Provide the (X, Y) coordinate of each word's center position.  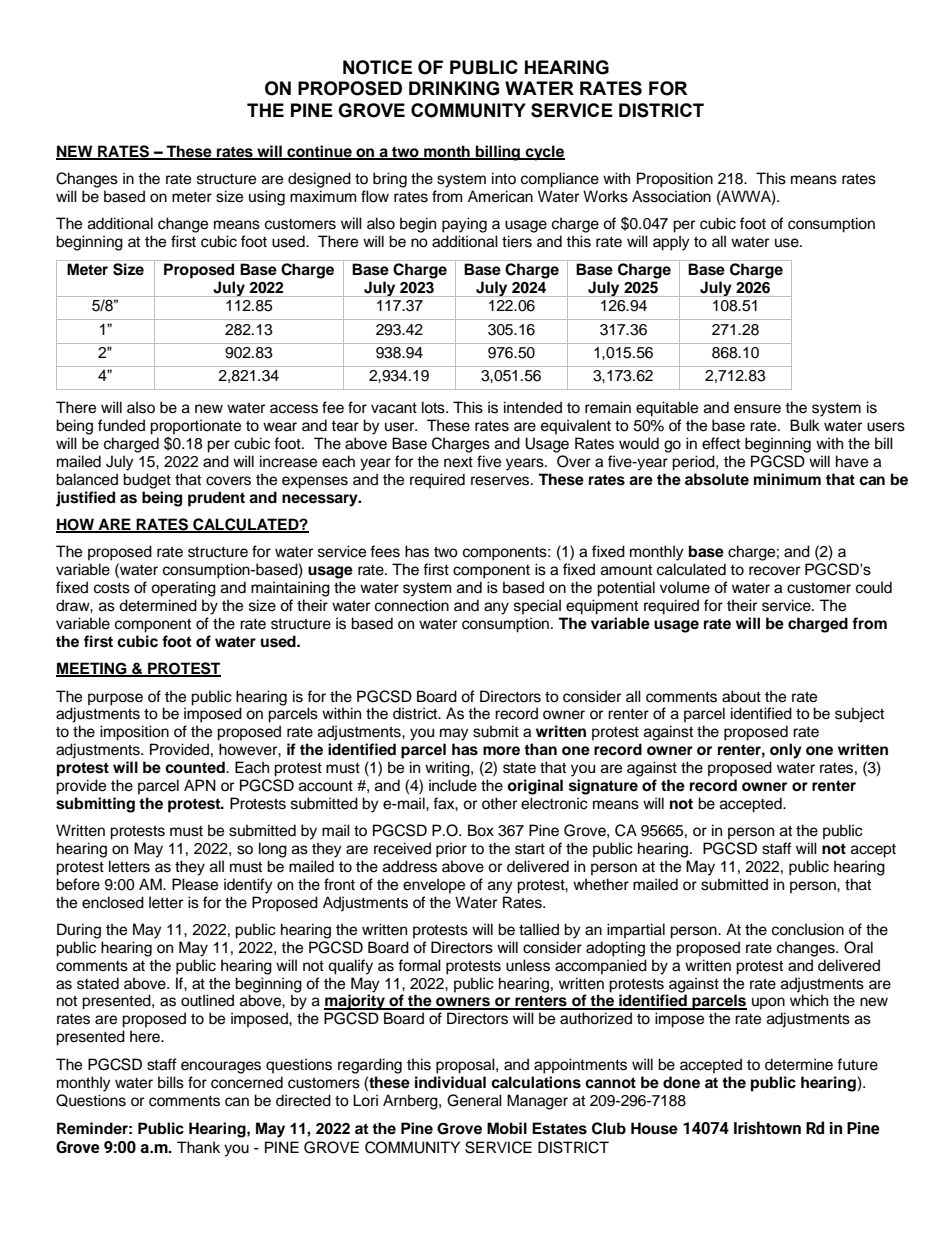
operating (183, 589)
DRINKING (454, 88)
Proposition (675, 180)
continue (319, 152)
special (537, 607)
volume (685, 587)
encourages (221, 1067)
